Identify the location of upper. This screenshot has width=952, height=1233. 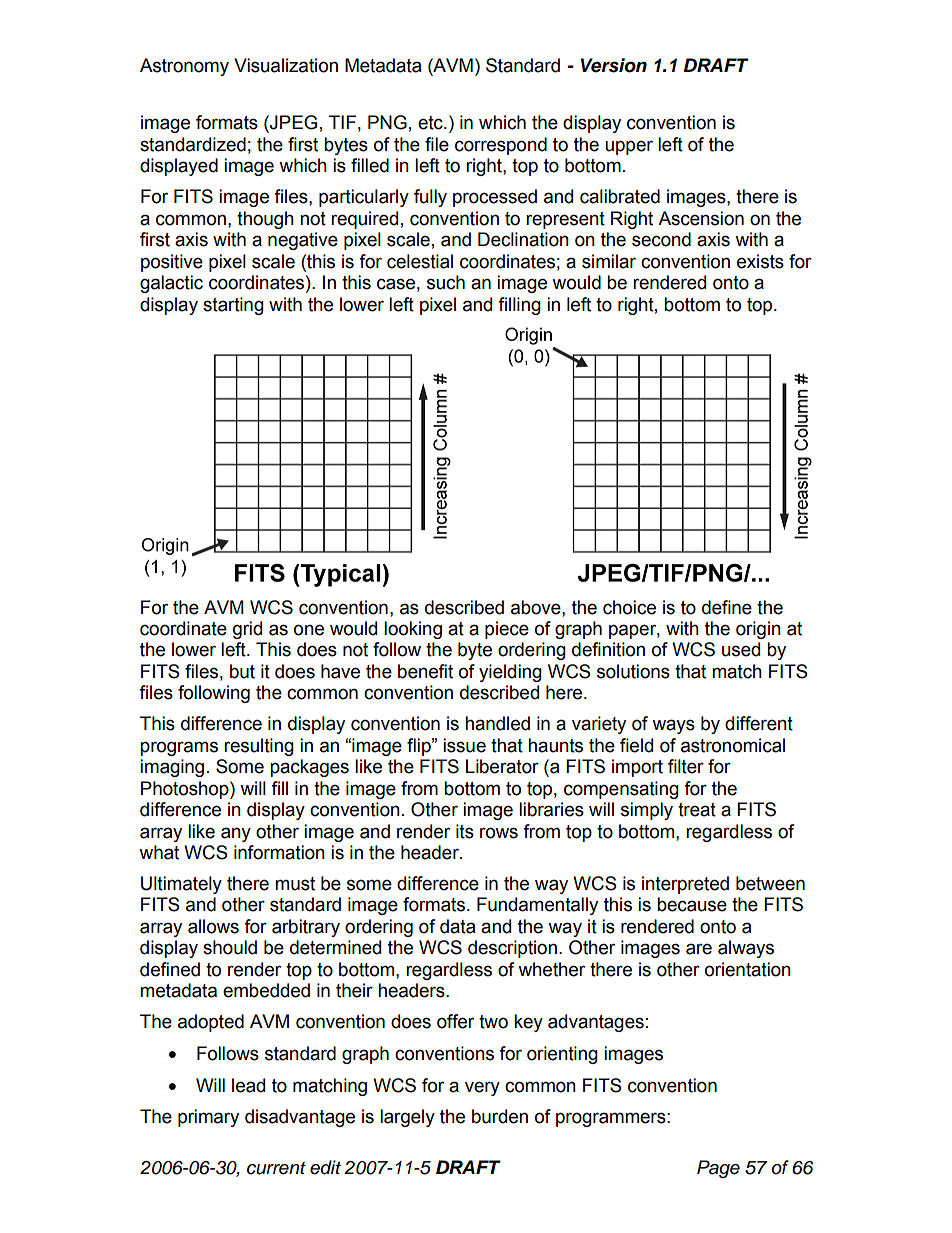
(629, 147).
